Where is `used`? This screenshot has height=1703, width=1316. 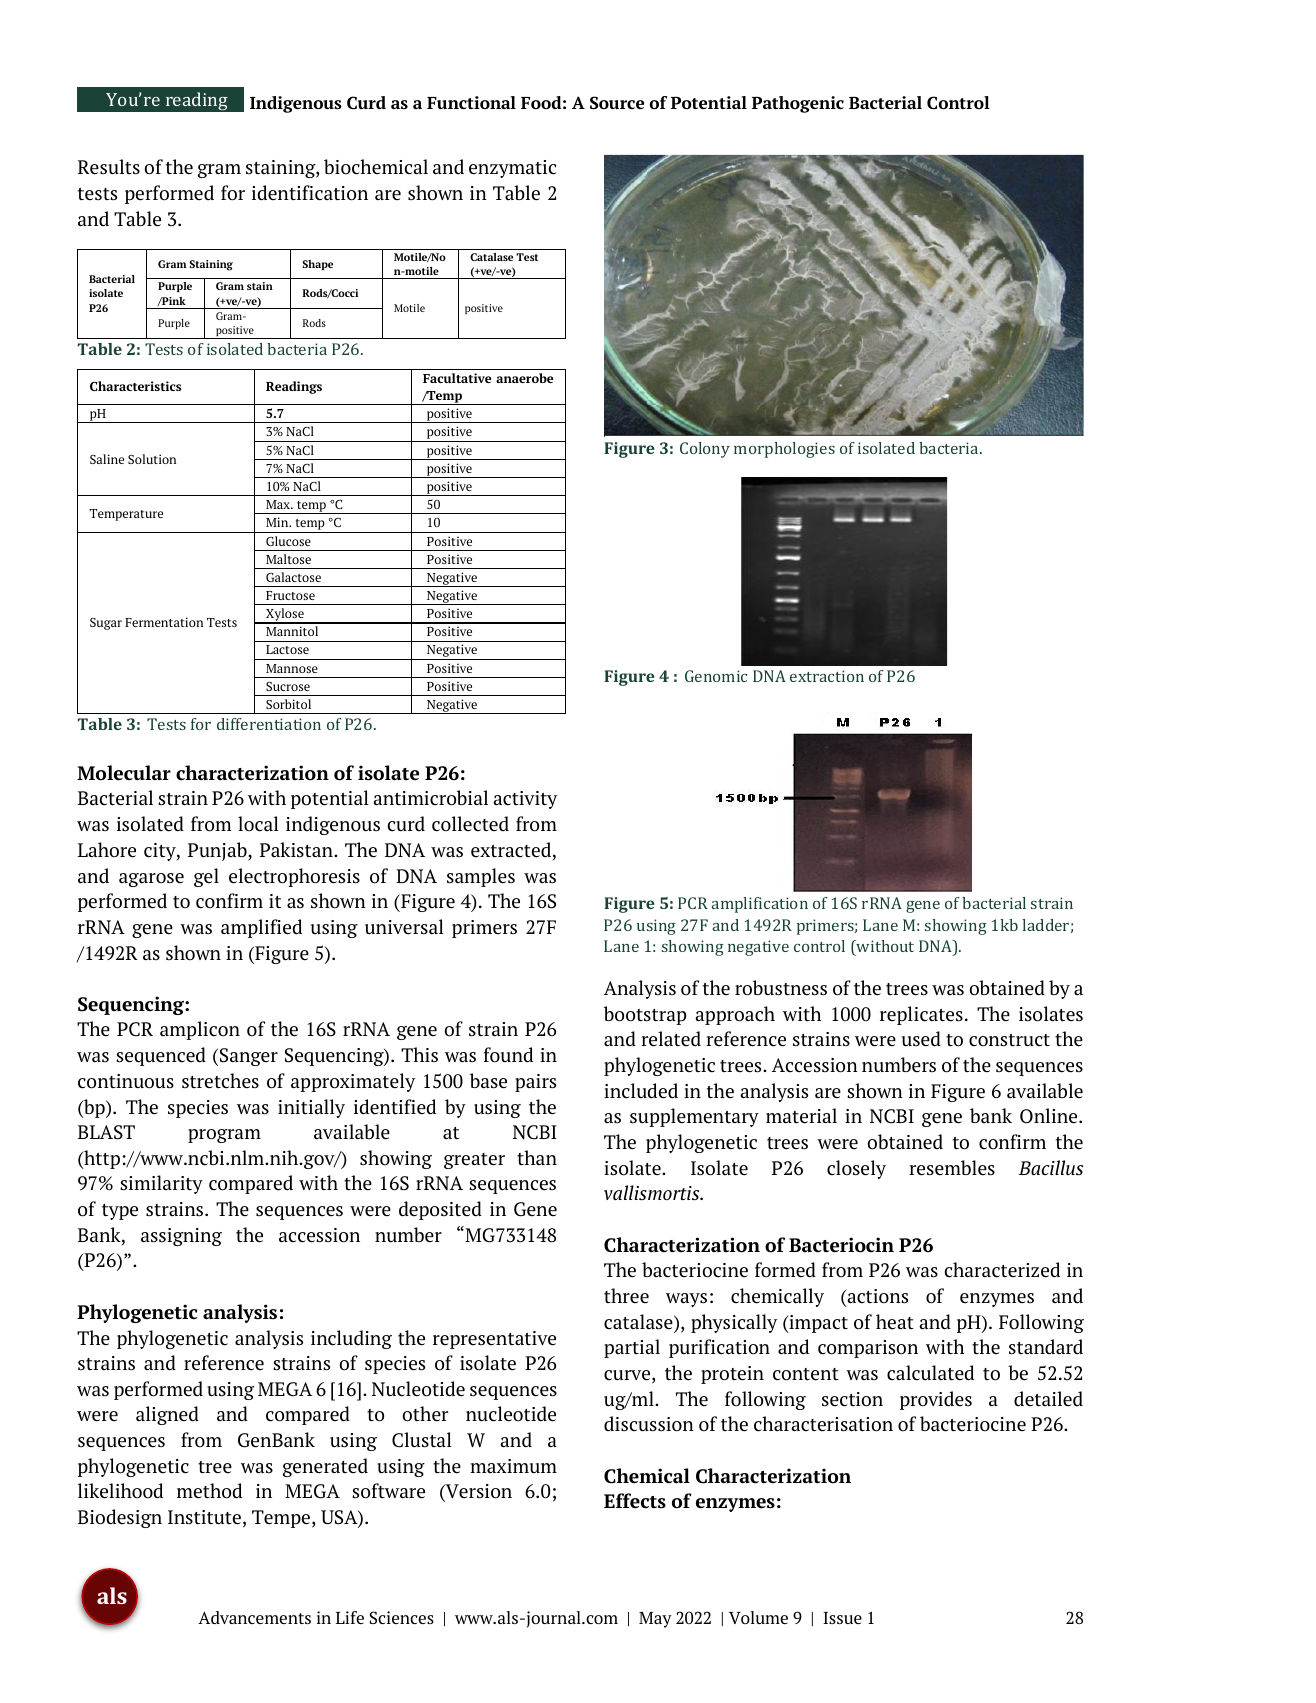 used is located at coordinates (921, 1039).
